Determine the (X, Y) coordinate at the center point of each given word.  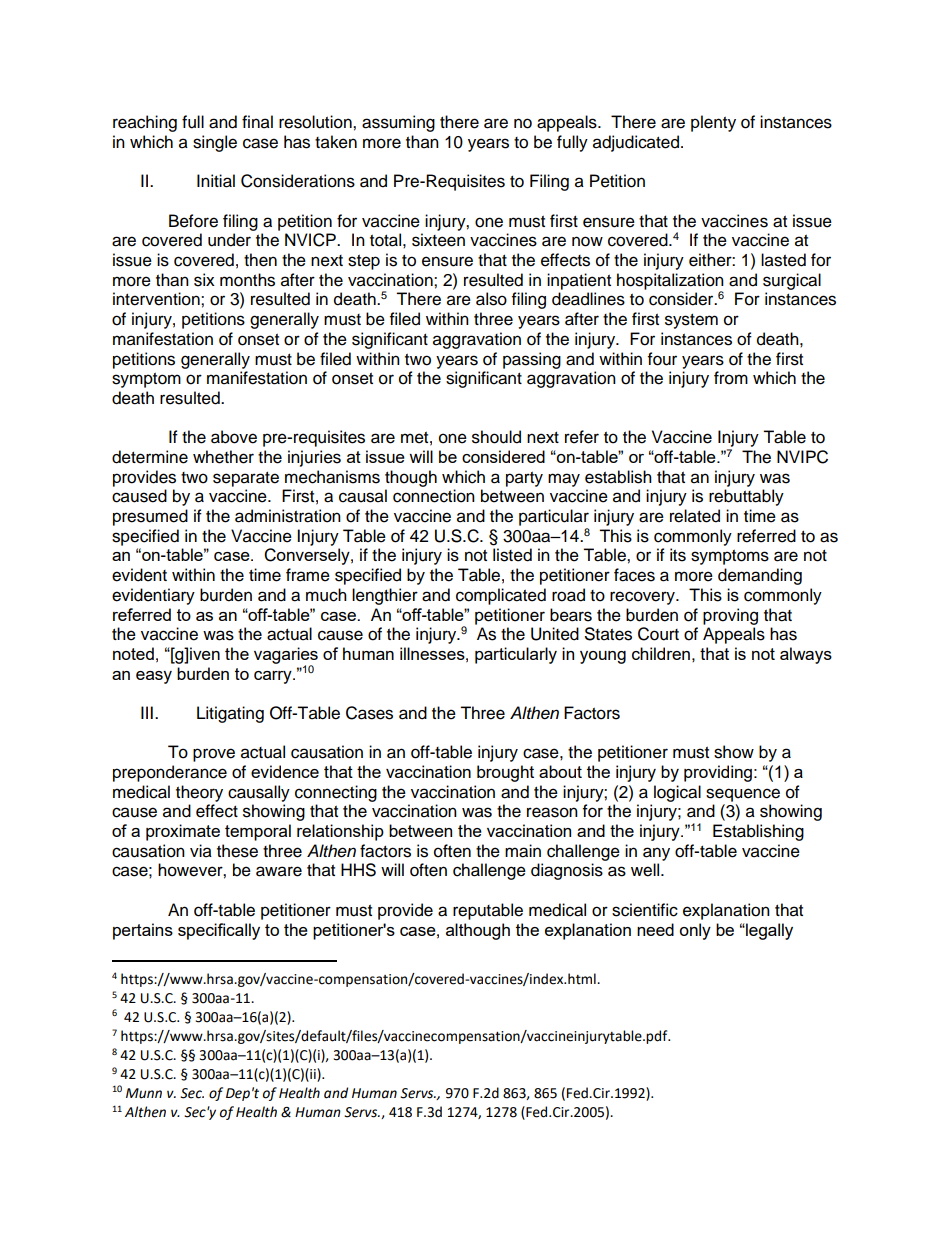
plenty (713, 123)
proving (730, 616)
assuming (398, 123)
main (523, 851)
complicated (501, 596)
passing (532, 360)
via (201, 851)
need (655, 929)
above (234, 437)
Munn (144, 1093)
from (731, 378)
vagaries (286, 656)
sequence (743, 795)
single (215, 143)
